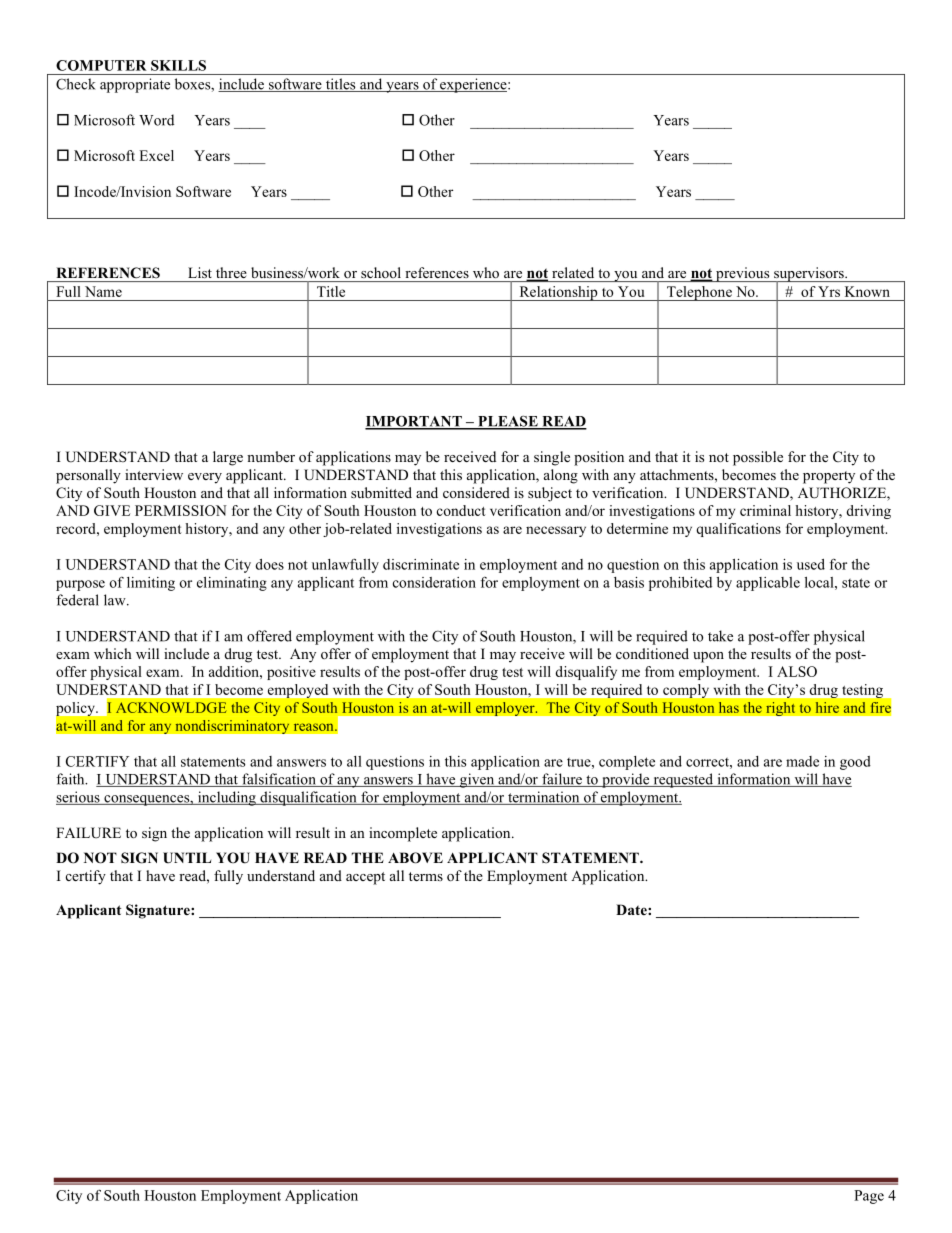  I want to click on which, so click(113, 653).
